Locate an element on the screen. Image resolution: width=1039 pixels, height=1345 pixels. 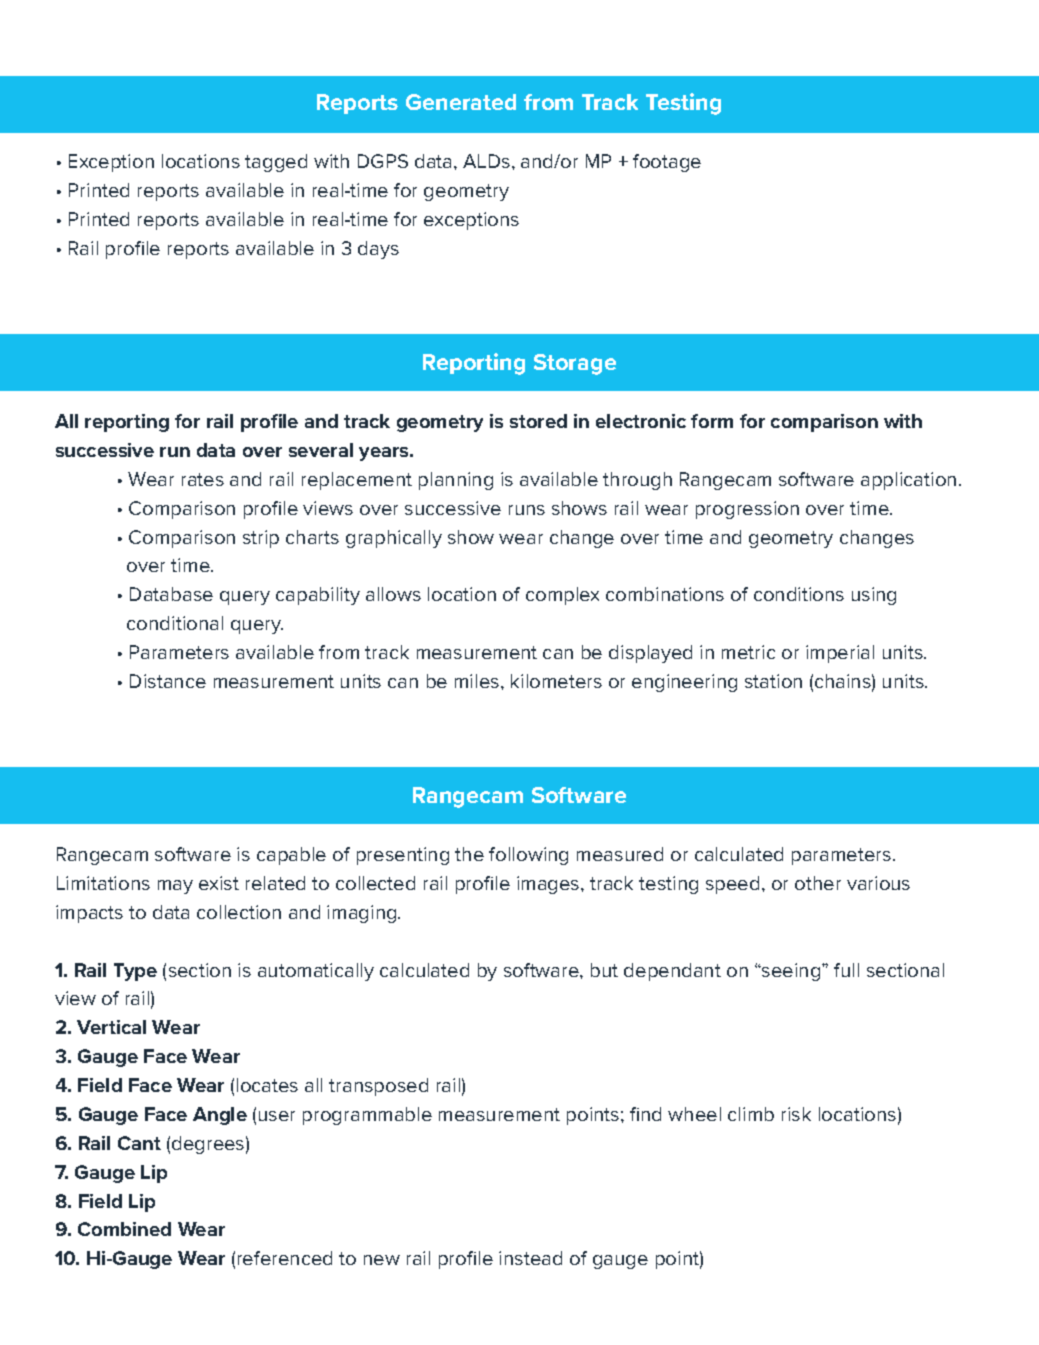
station is located at coordinates (773, 681).
